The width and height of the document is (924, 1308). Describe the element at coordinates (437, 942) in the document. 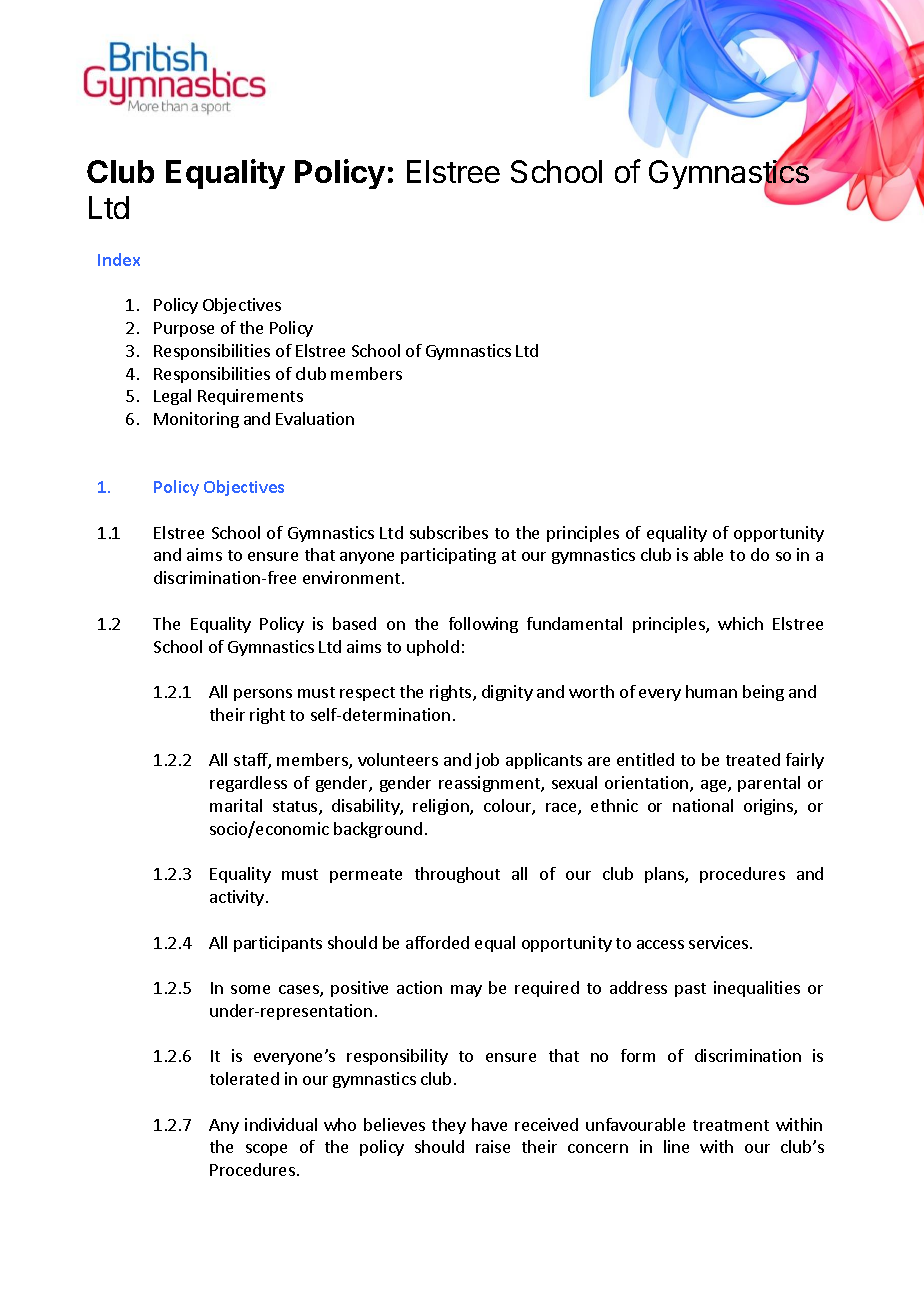

I see `afforded` at that location.
